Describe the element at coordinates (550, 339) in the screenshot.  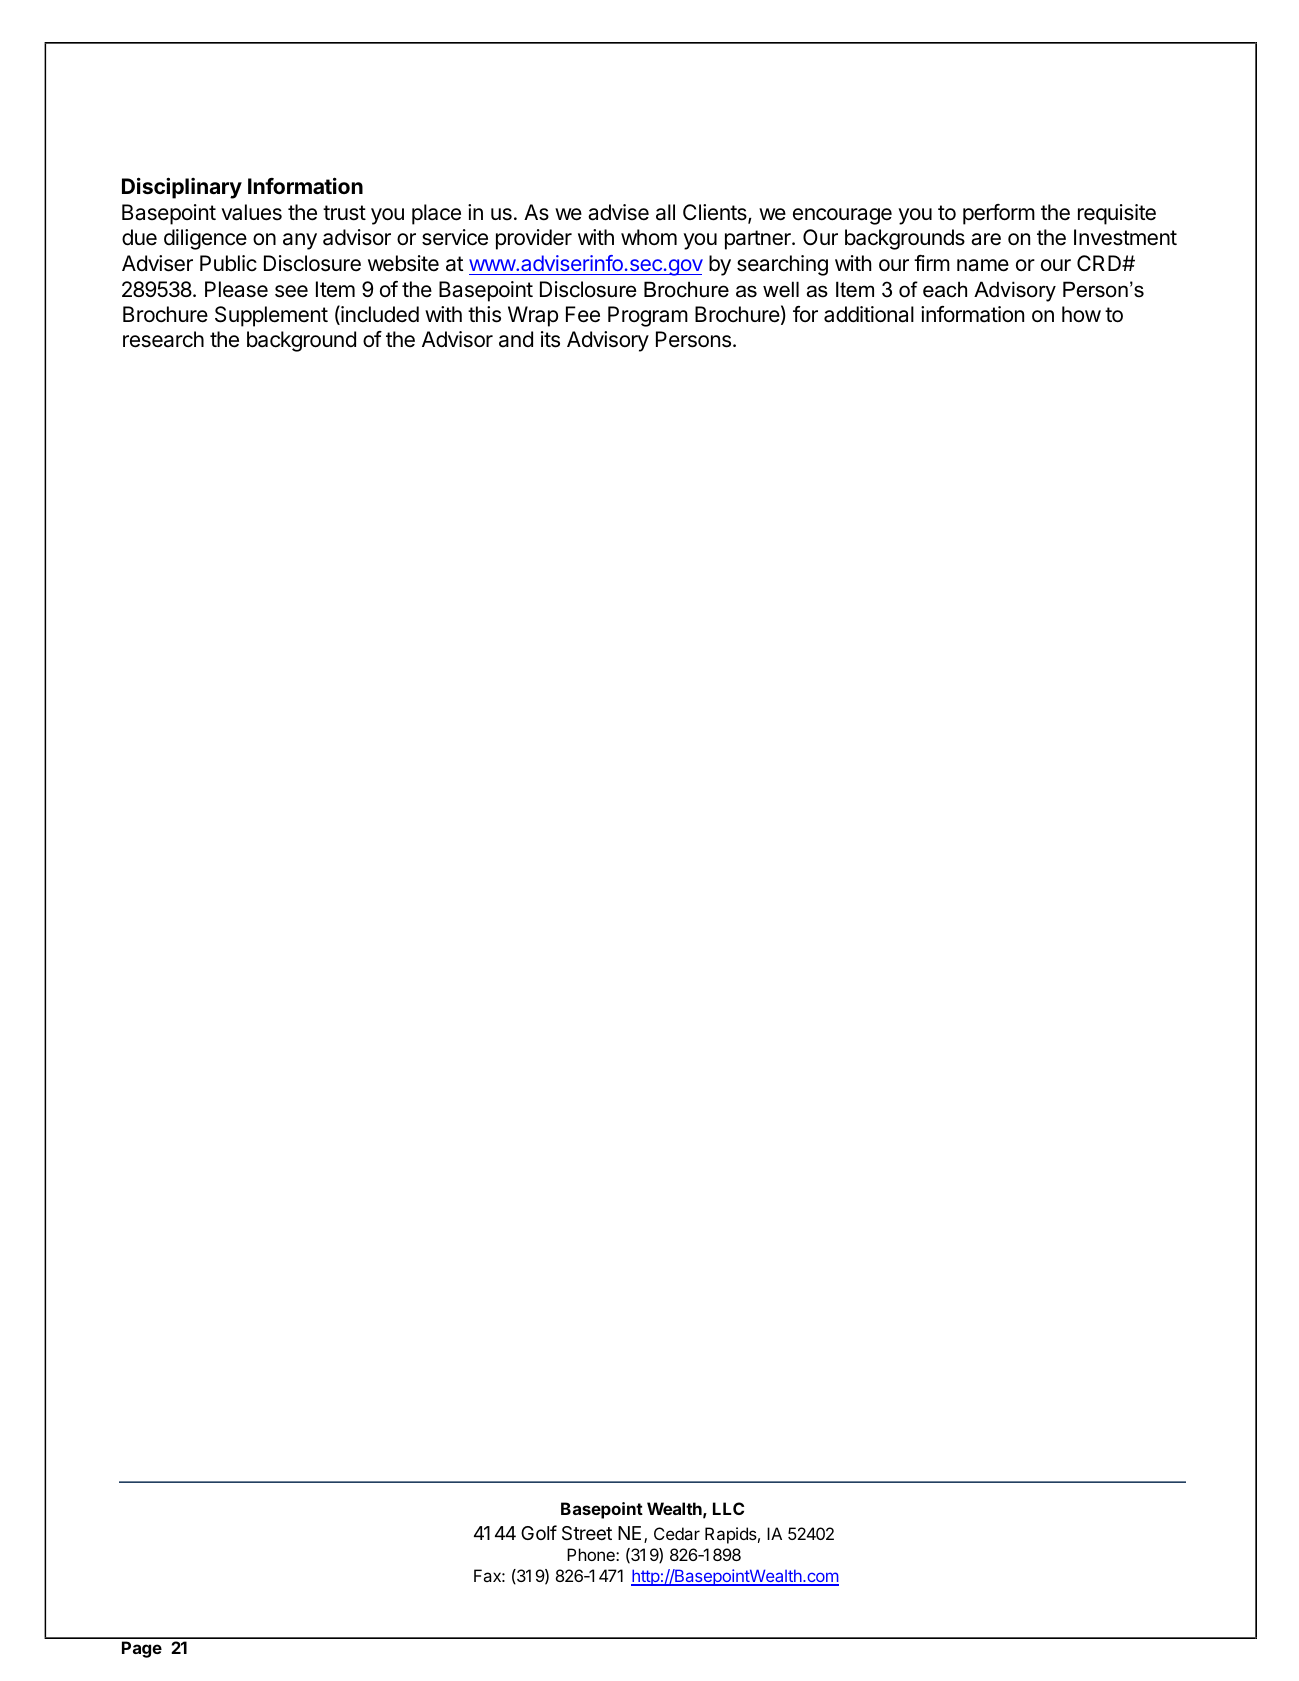
I see `its` at that location.
